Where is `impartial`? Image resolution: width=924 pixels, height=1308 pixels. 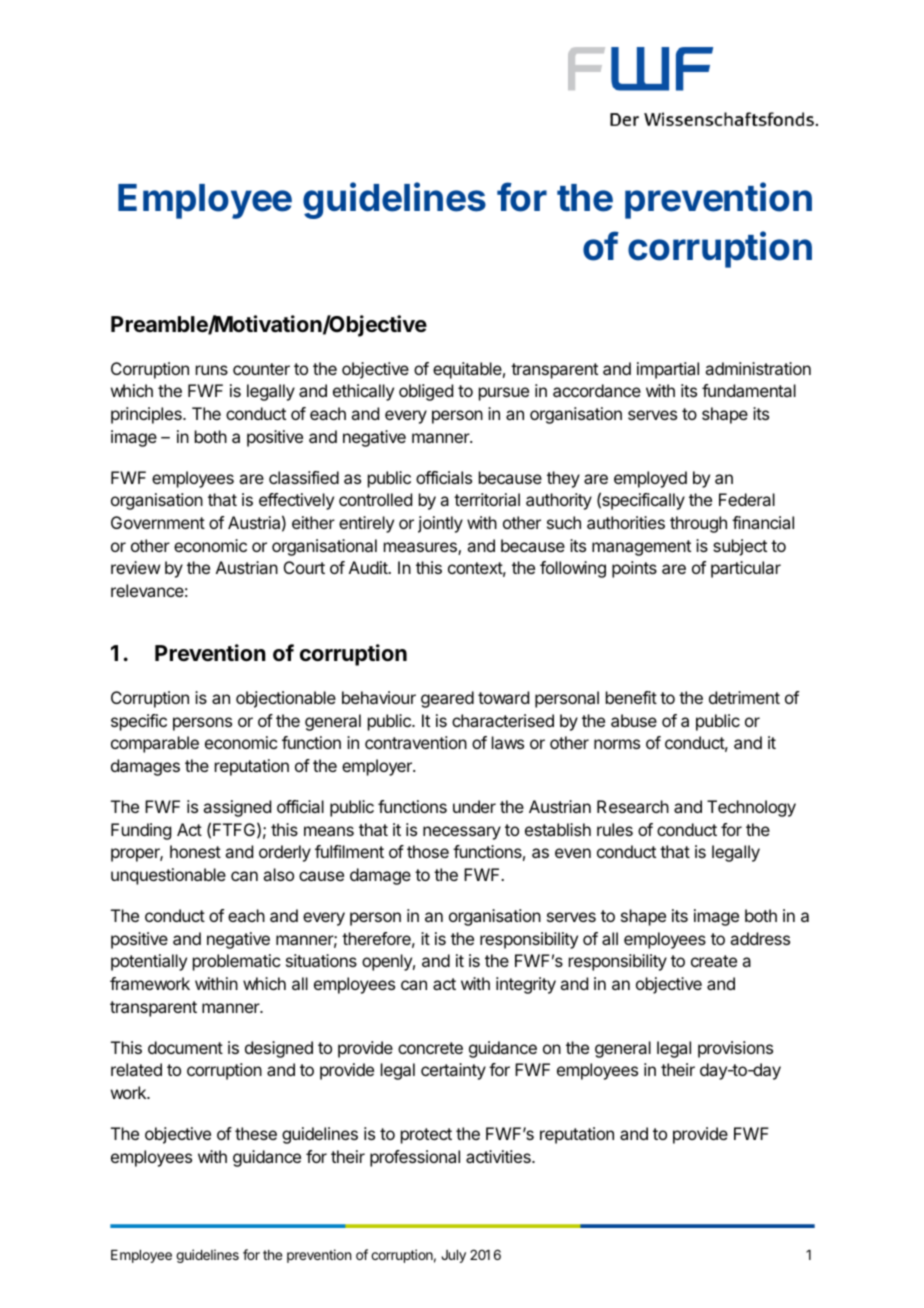
impartial is located at coordinates (668, 370).
